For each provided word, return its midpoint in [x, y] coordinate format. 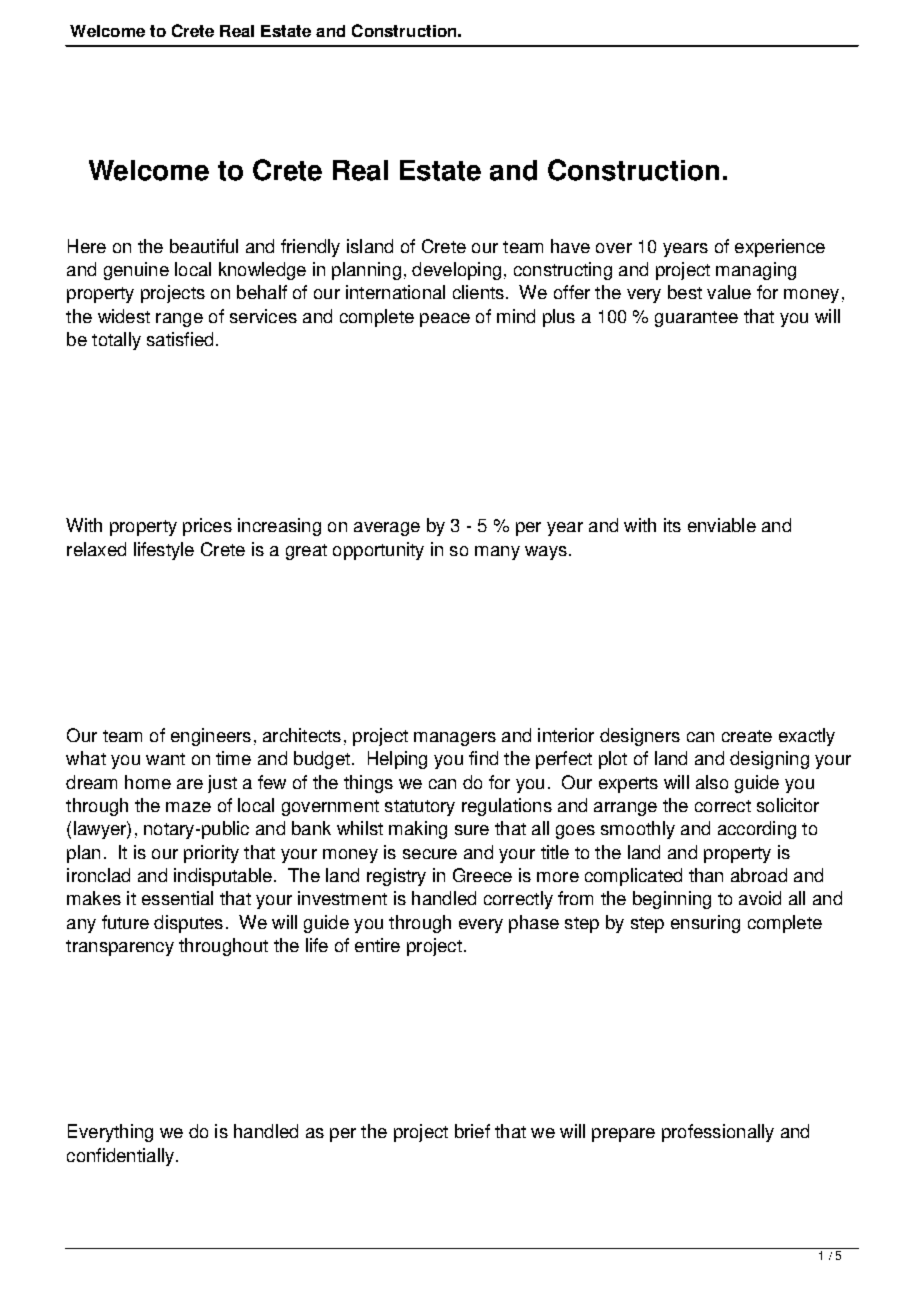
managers [455, 739]
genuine [136, 271]
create [747, 736]
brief [472, 1131]
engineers [211, 737]
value [729, 292]
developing [456, 271]
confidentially [120, 1157]
